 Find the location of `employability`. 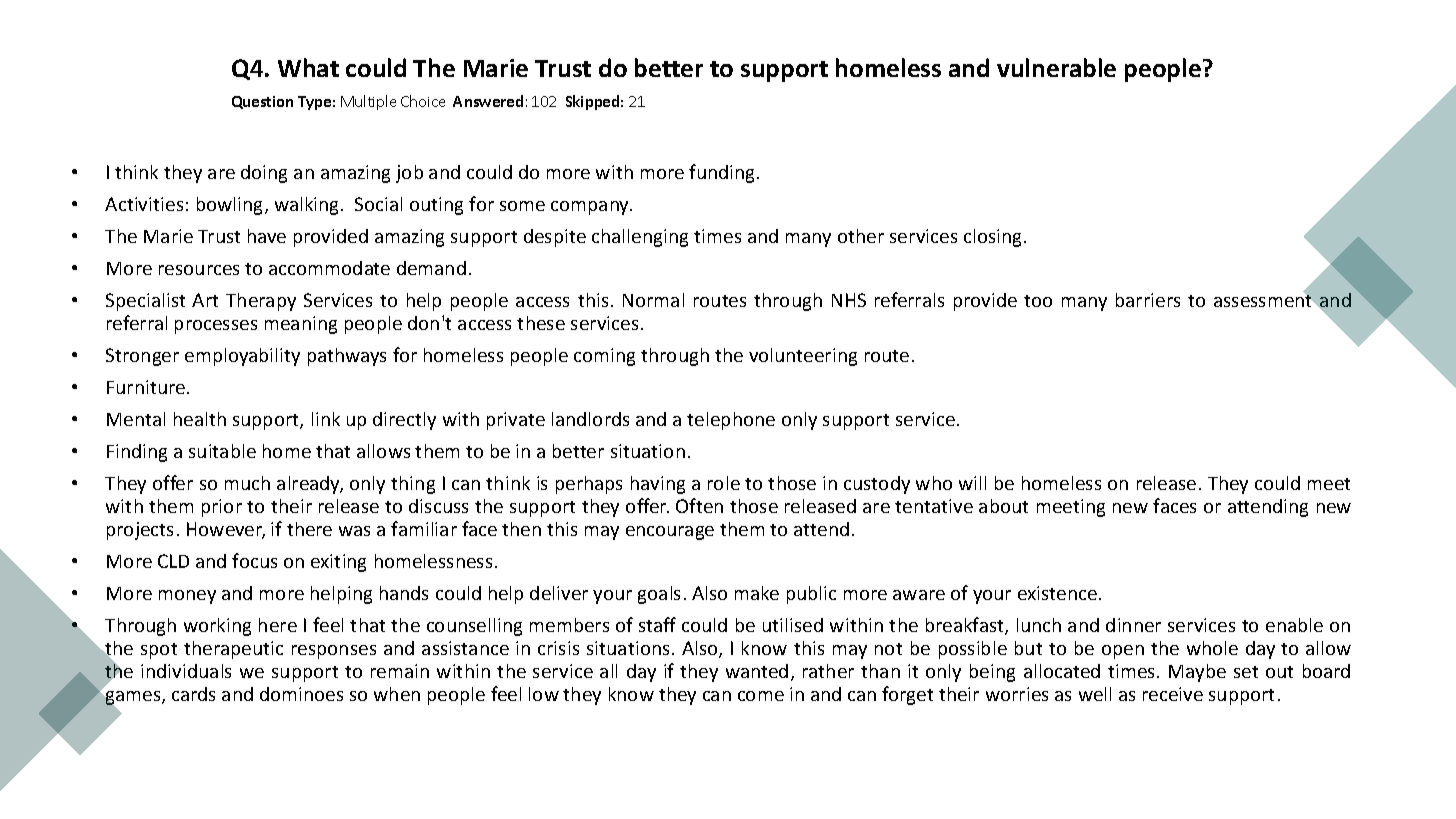

employability is located at coordinates (242, 357).
